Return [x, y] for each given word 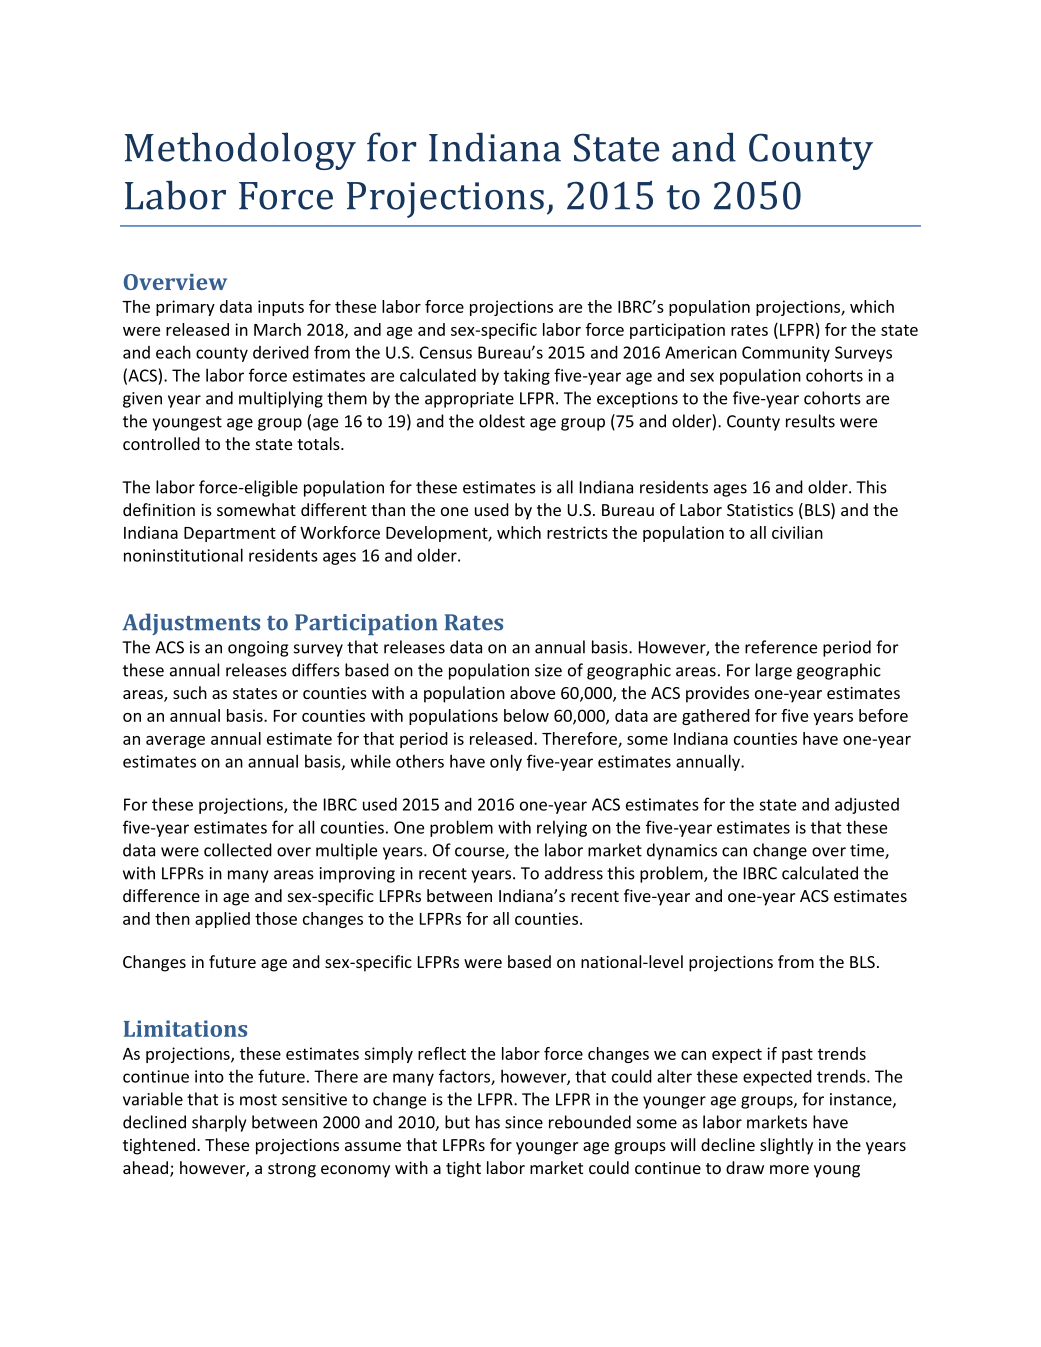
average [175, 742]
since [524, 1122]
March [277, 329]
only [506, 762]
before [883, 715]
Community [786, 354]
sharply [219, 1123]
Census [446, 352]
